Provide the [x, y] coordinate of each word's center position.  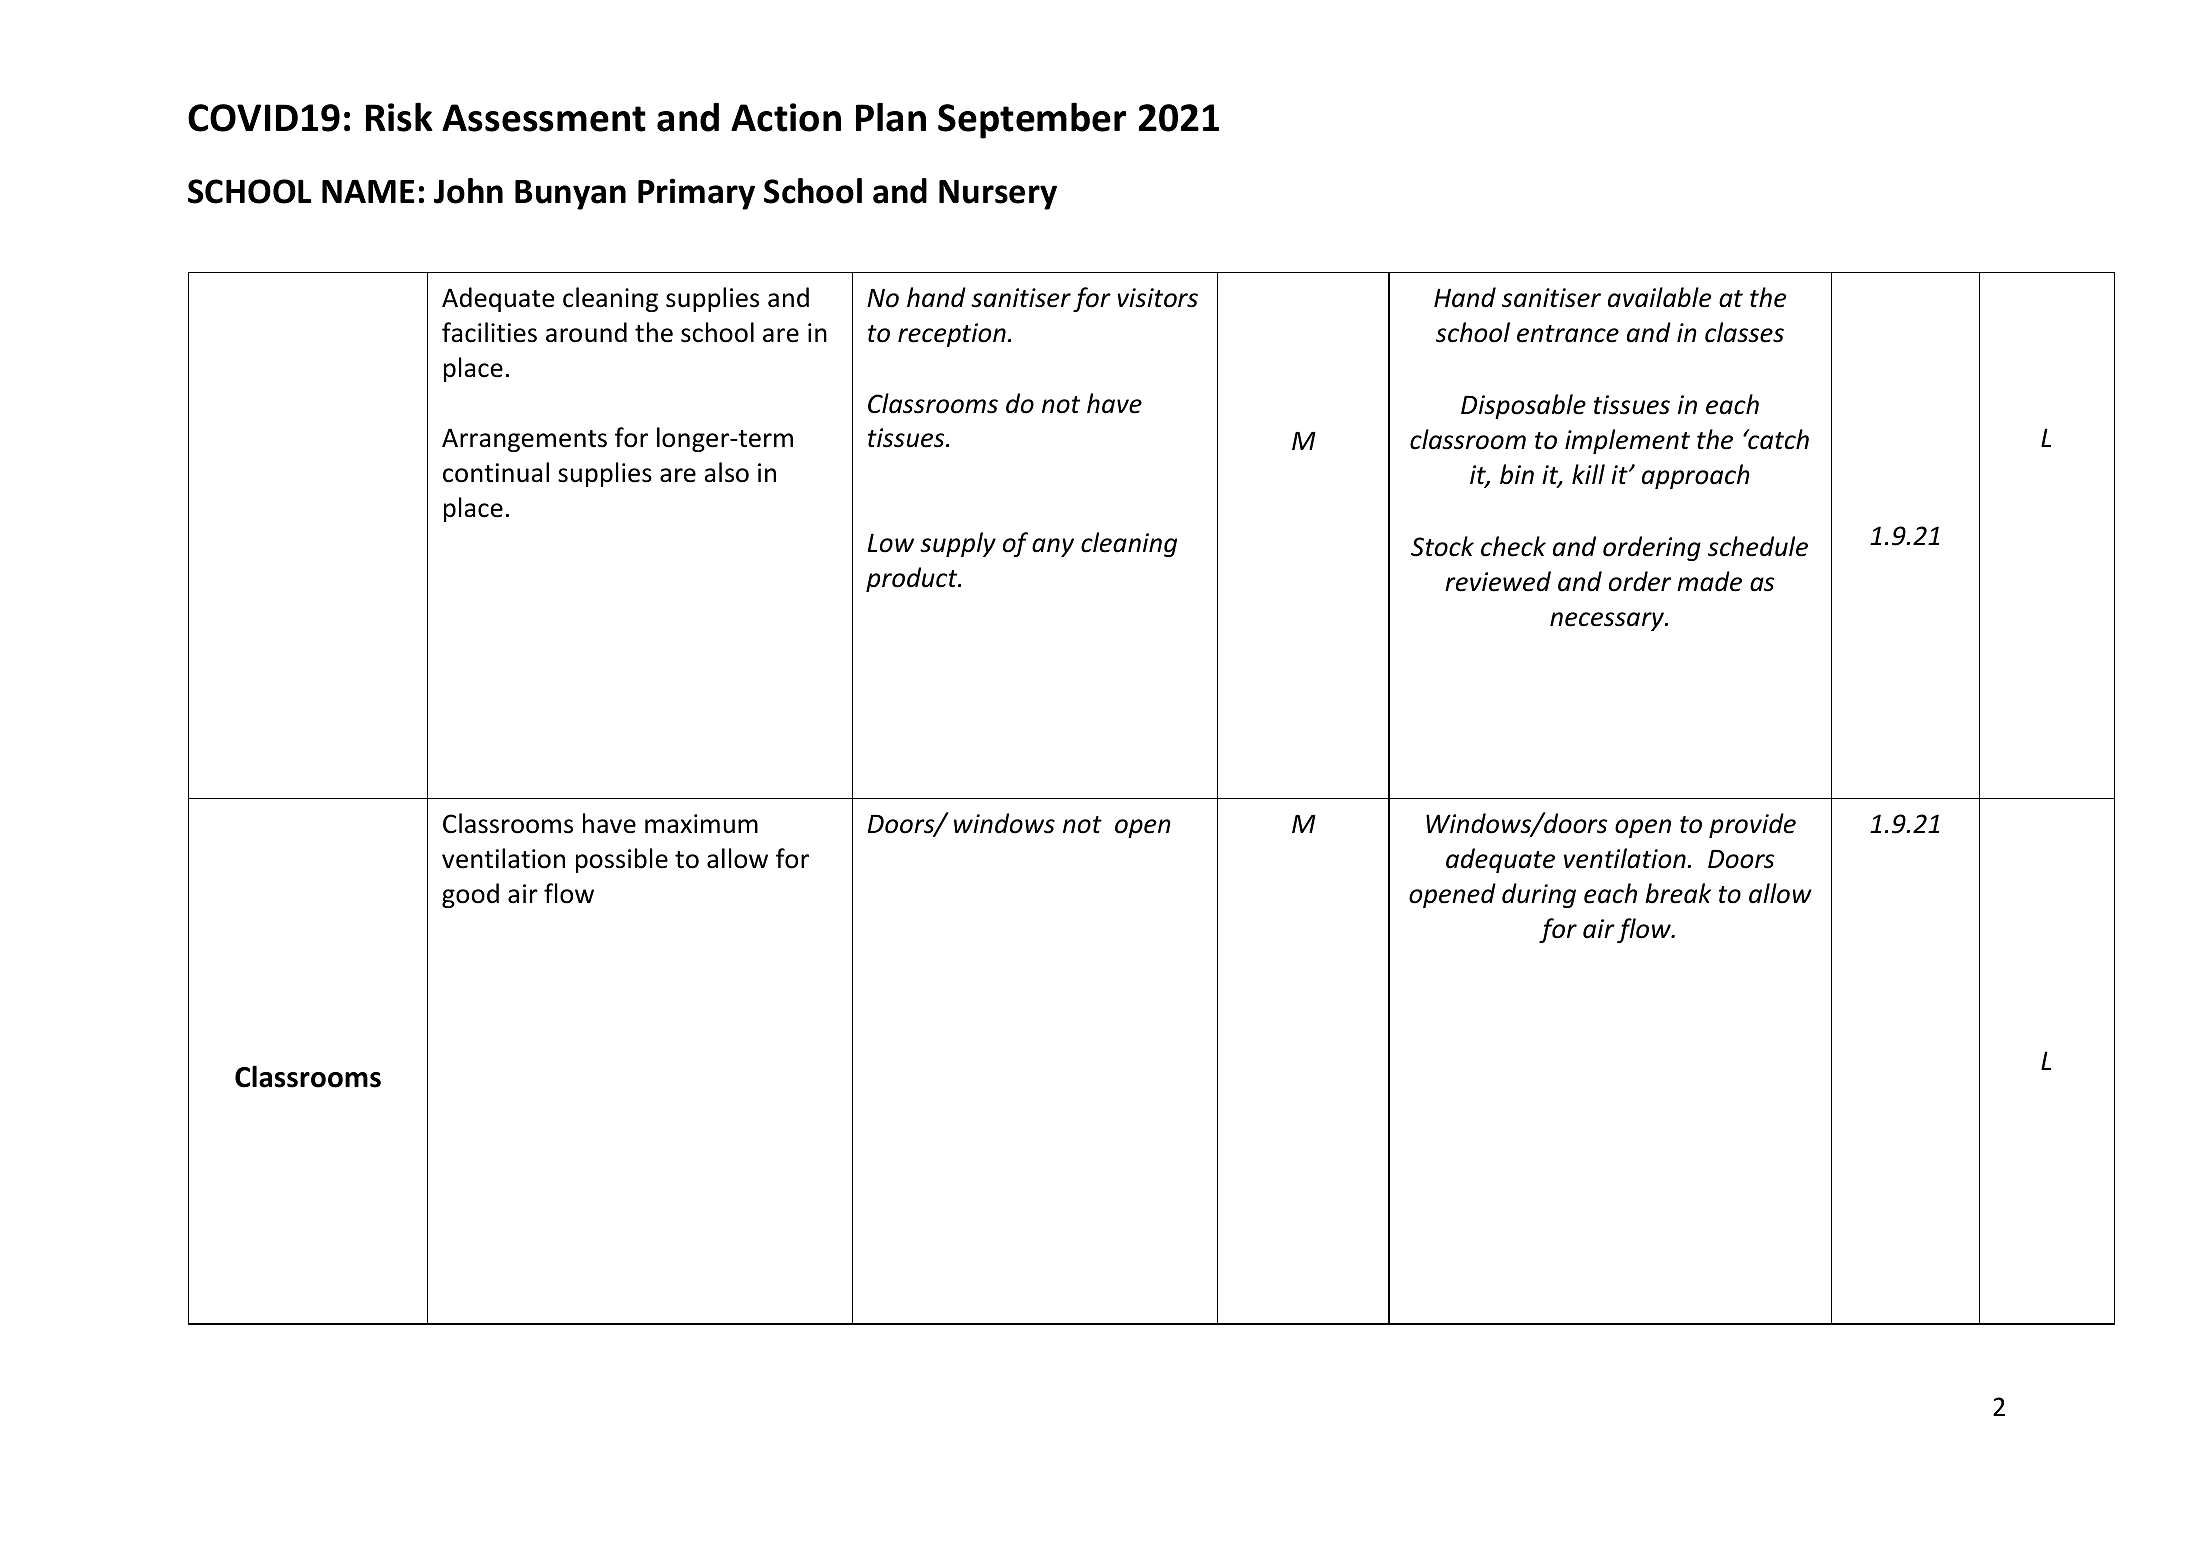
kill [1588, 474]
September [1032, 120]
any [1053, 547]
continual [496, 472]
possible [622, 860]
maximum [701, 824]
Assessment [544, 118]
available [1659, 297]
